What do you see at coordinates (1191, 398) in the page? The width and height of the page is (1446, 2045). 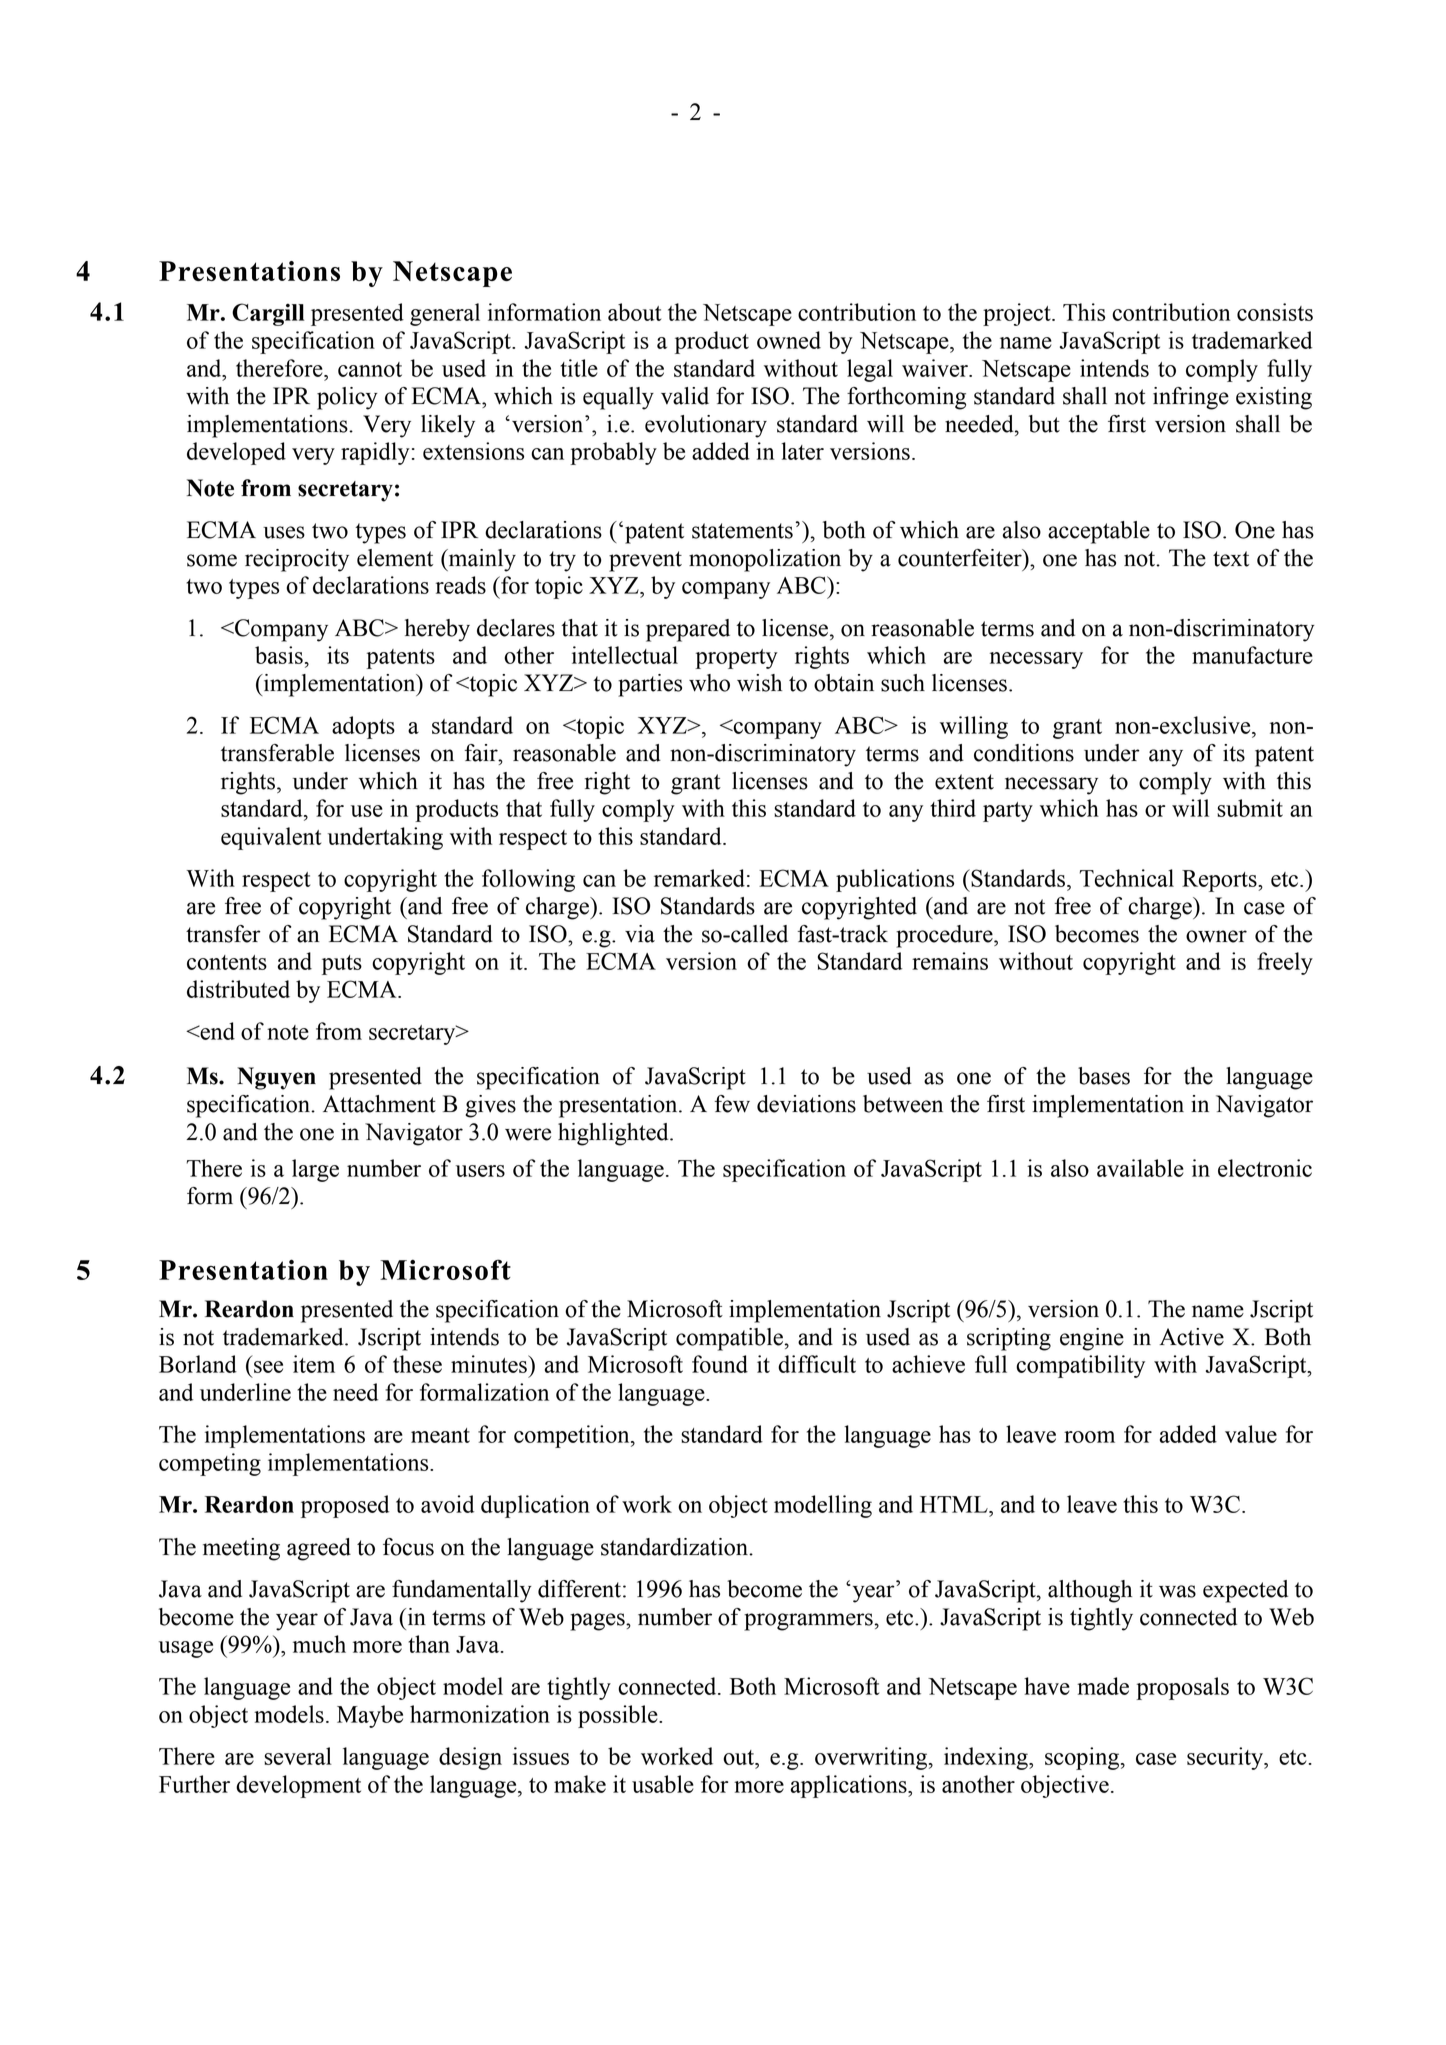 I see `infringe` at bounding box center [1191, 398].
